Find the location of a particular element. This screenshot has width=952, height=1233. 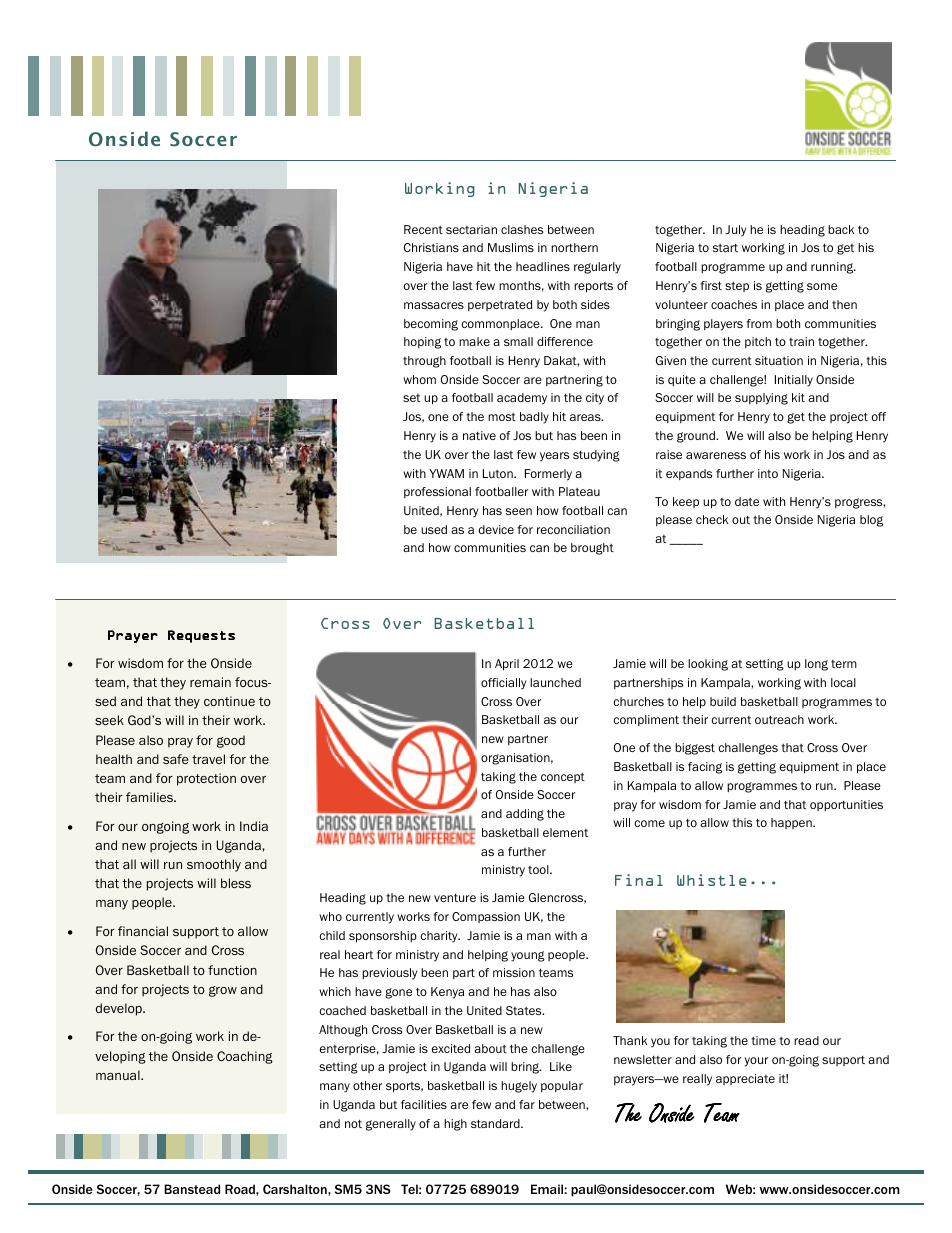

used is located at coordinates (434, 529).
